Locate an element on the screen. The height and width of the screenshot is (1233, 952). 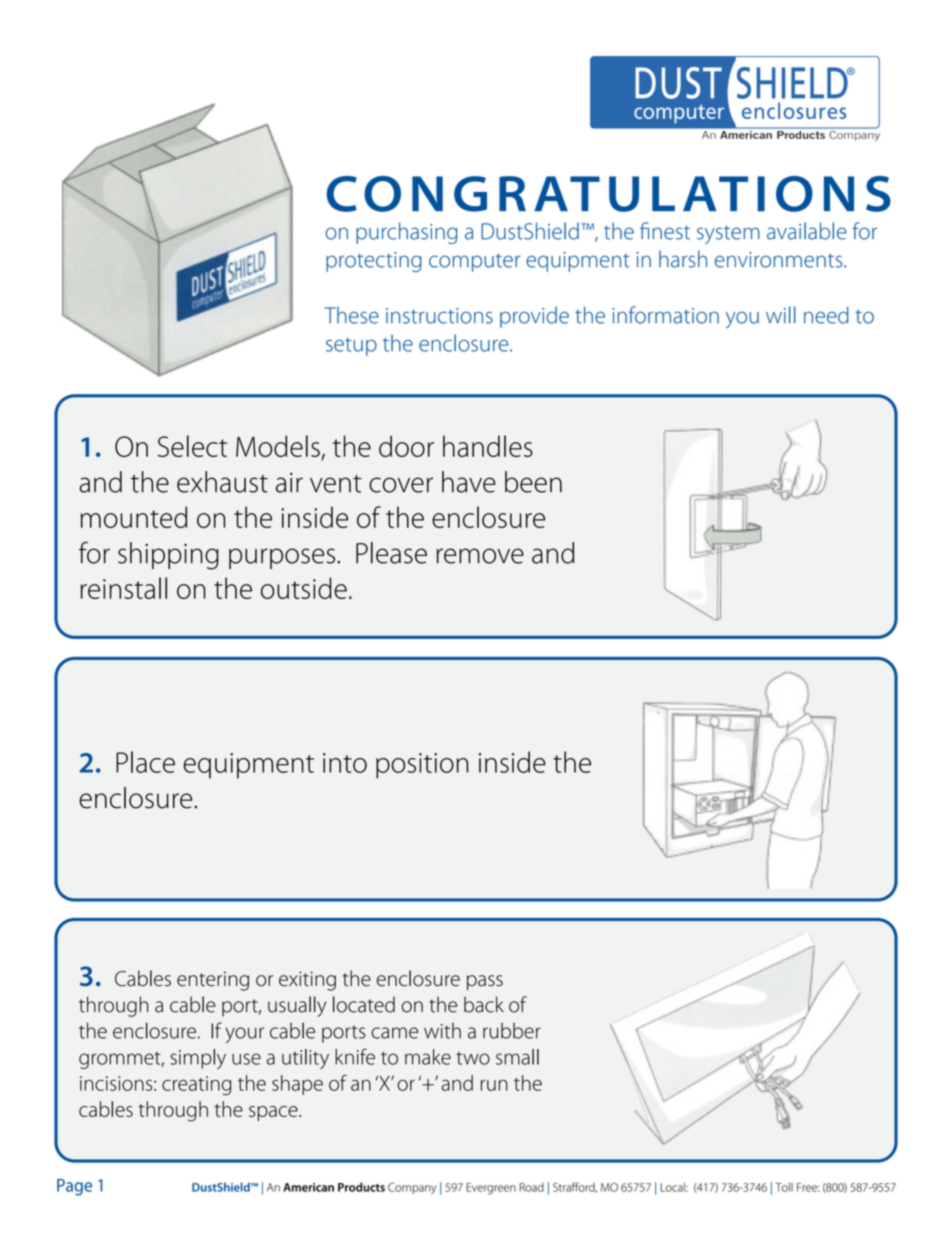
remove is located at coordinates (480, 556).
